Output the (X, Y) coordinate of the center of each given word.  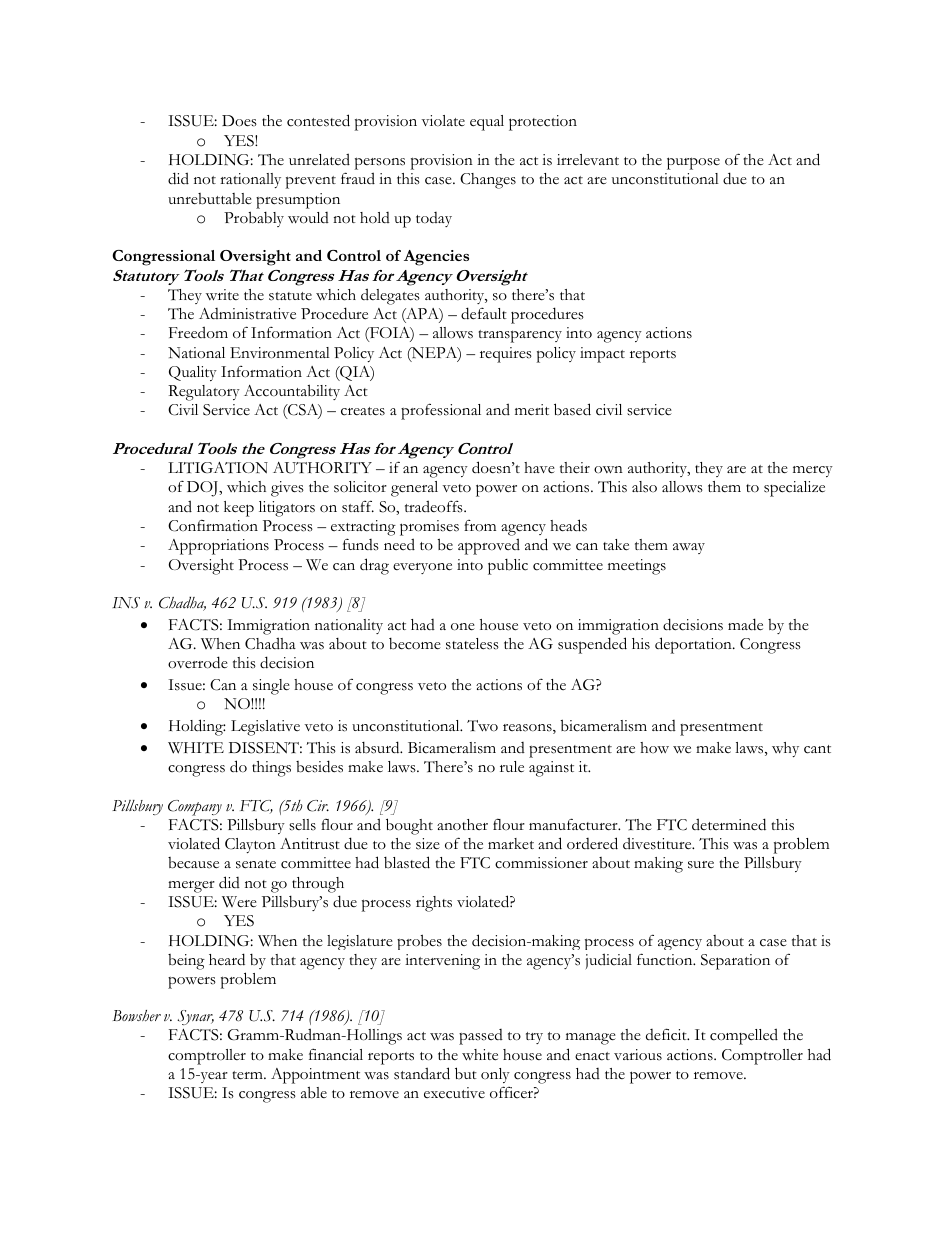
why (785, 749)
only (495, 1075)
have (539, 468)
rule (512, 767)
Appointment (315, 1076)
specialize (794, 489)
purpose (693, 163)
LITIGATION (218, 468)
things (271, 769)
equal (487, 123)
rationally (250, 180)
